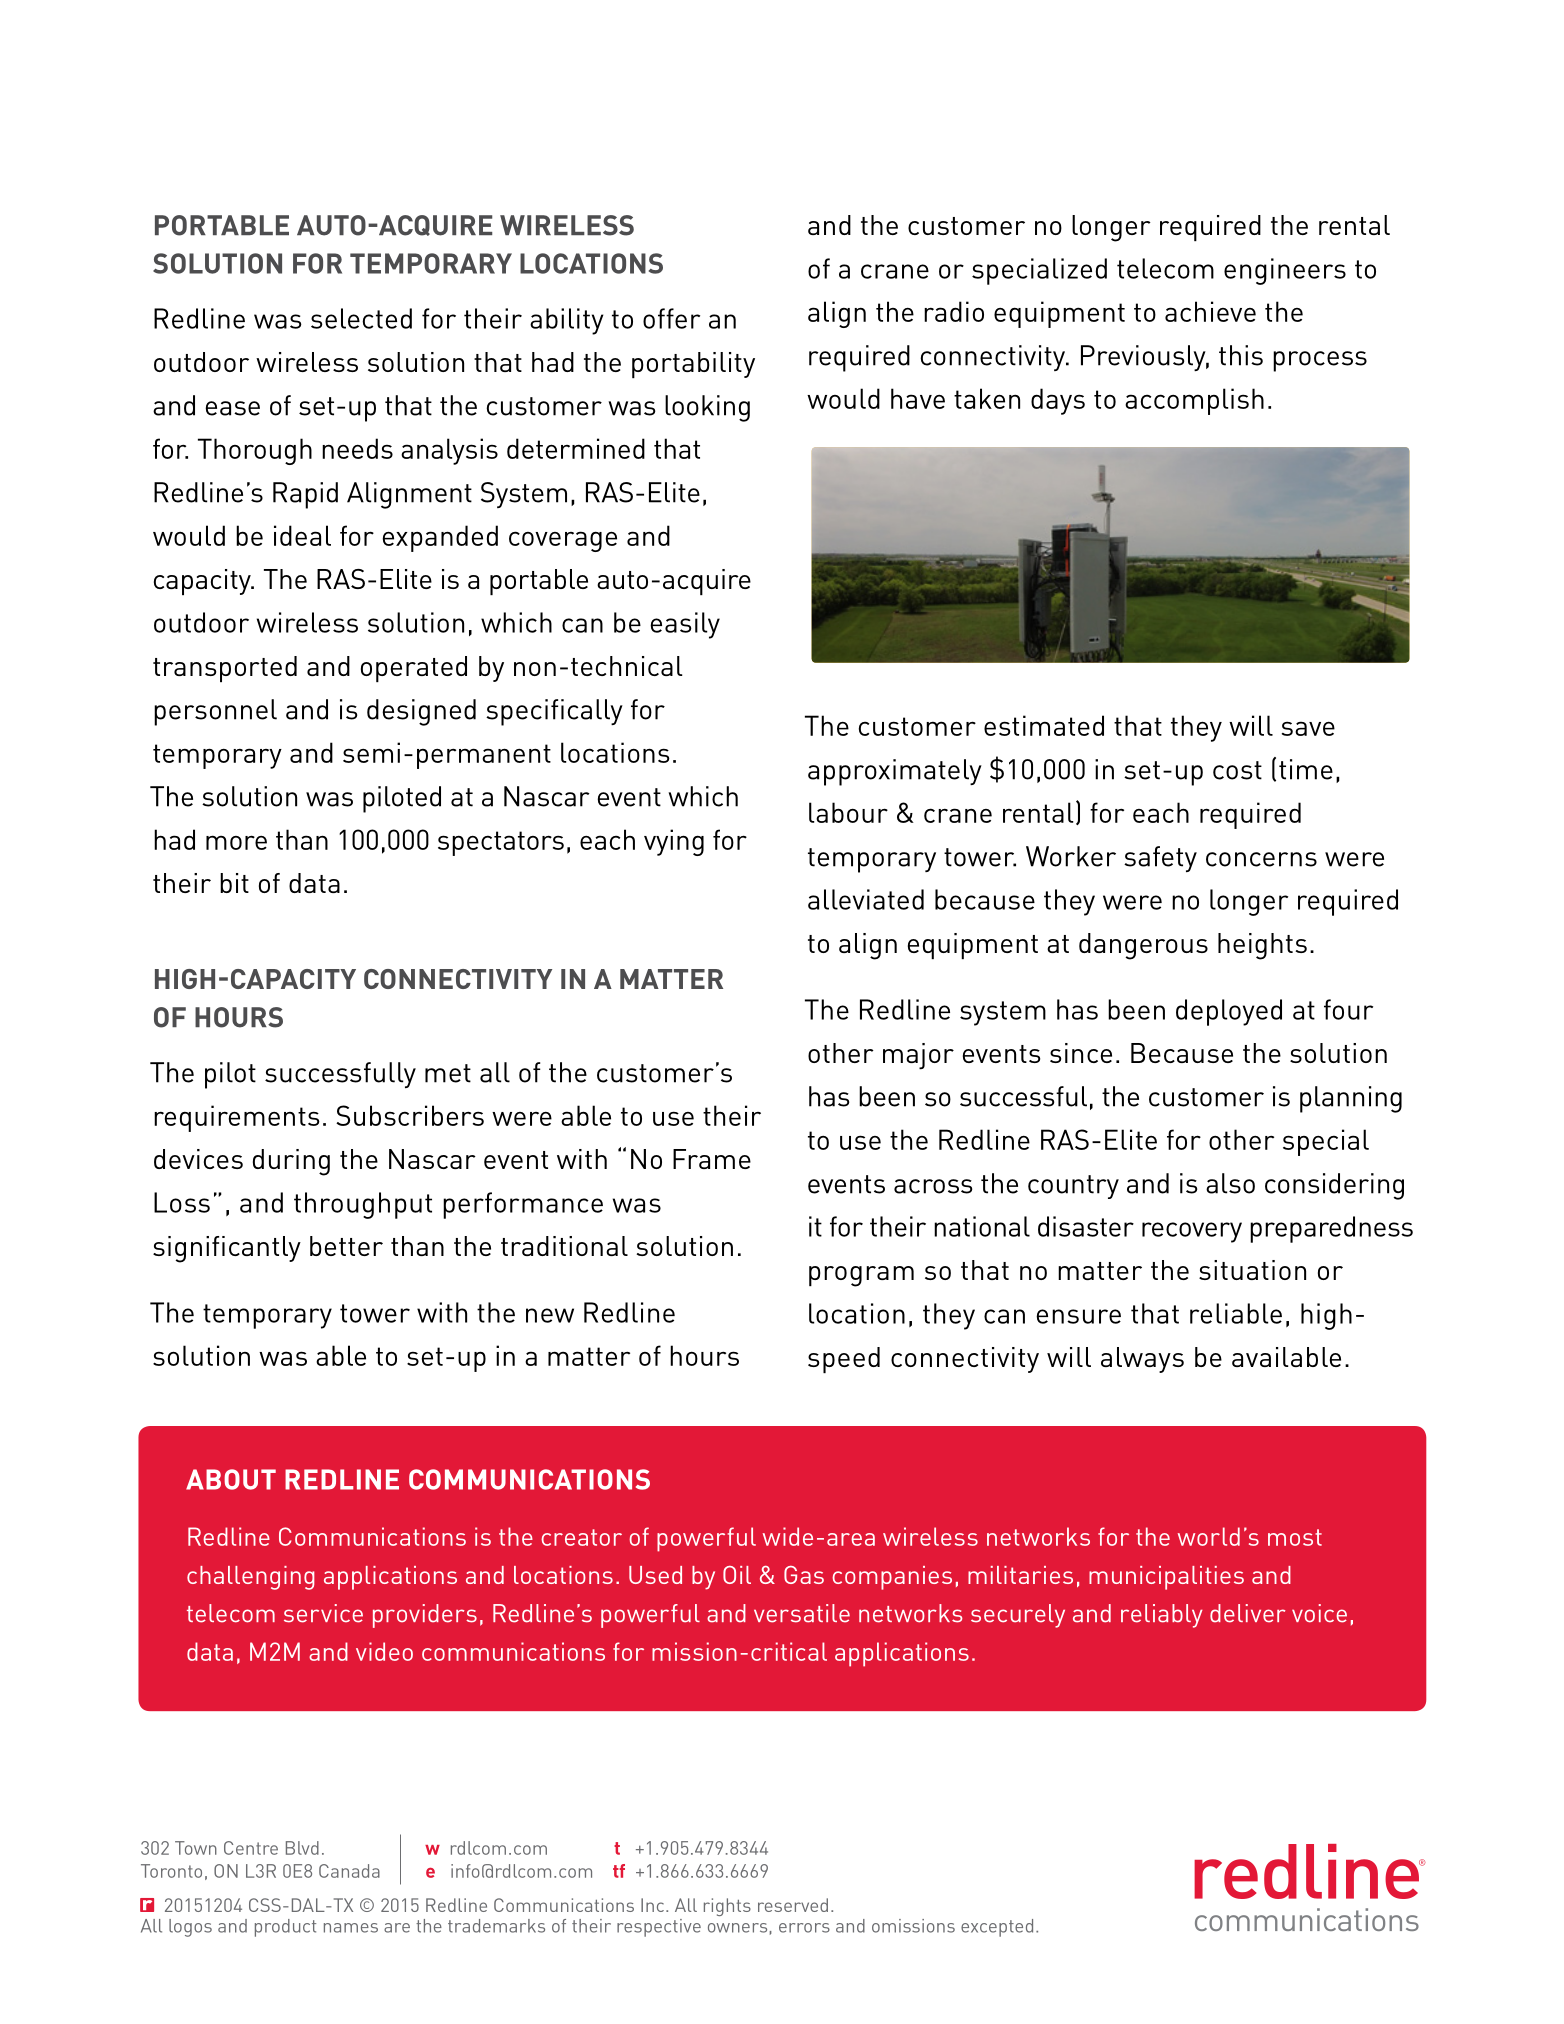 The image size is (1564, 2024). What do you see at coordinates (361, 318) in the page?
I see `selected` at bounding box center [361, 318].
